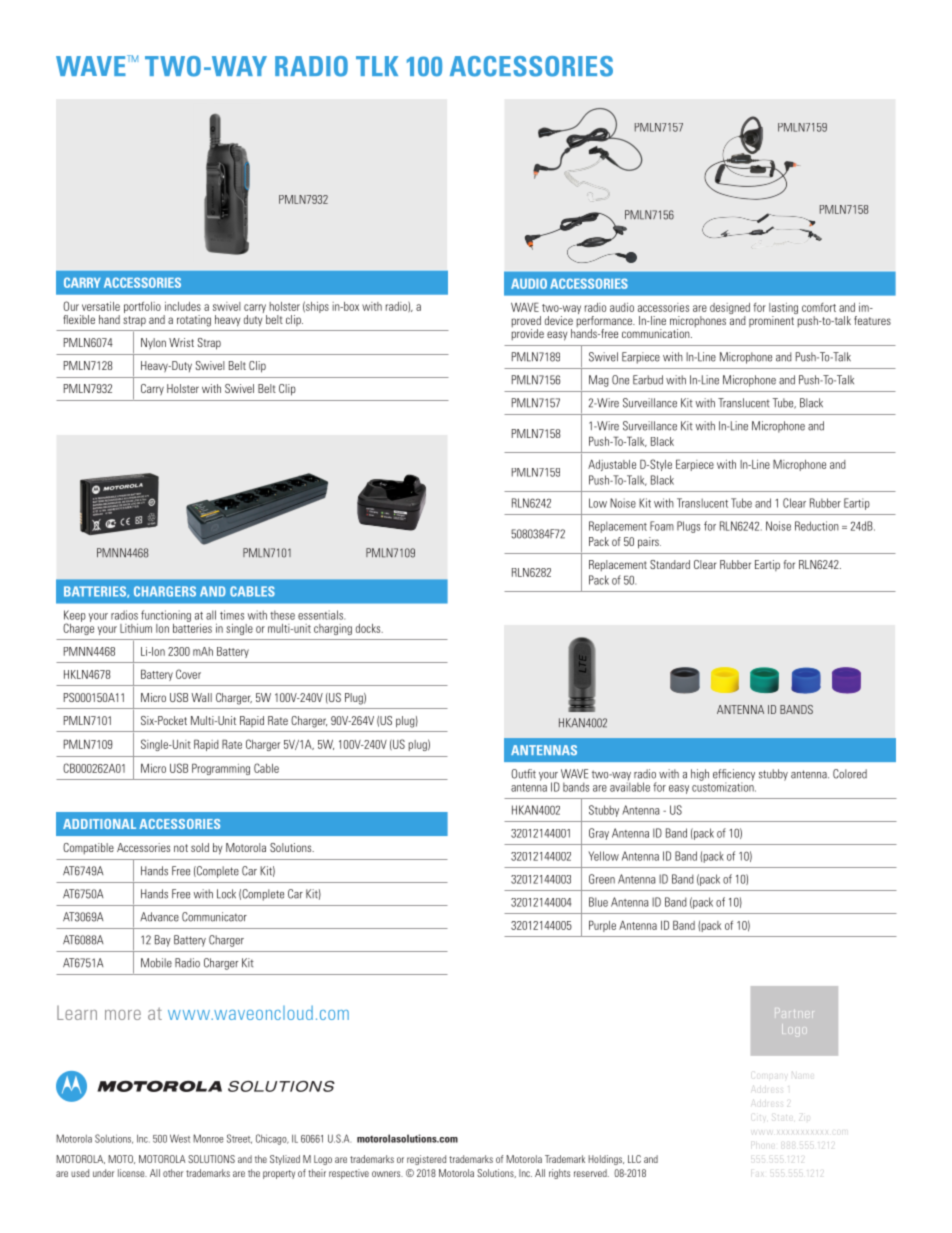 The width and height of the document is (952, 1233). What do you see at coordinates (796, 1014) in the document?
I see `Partner` at bounding box center [796, 1014].
